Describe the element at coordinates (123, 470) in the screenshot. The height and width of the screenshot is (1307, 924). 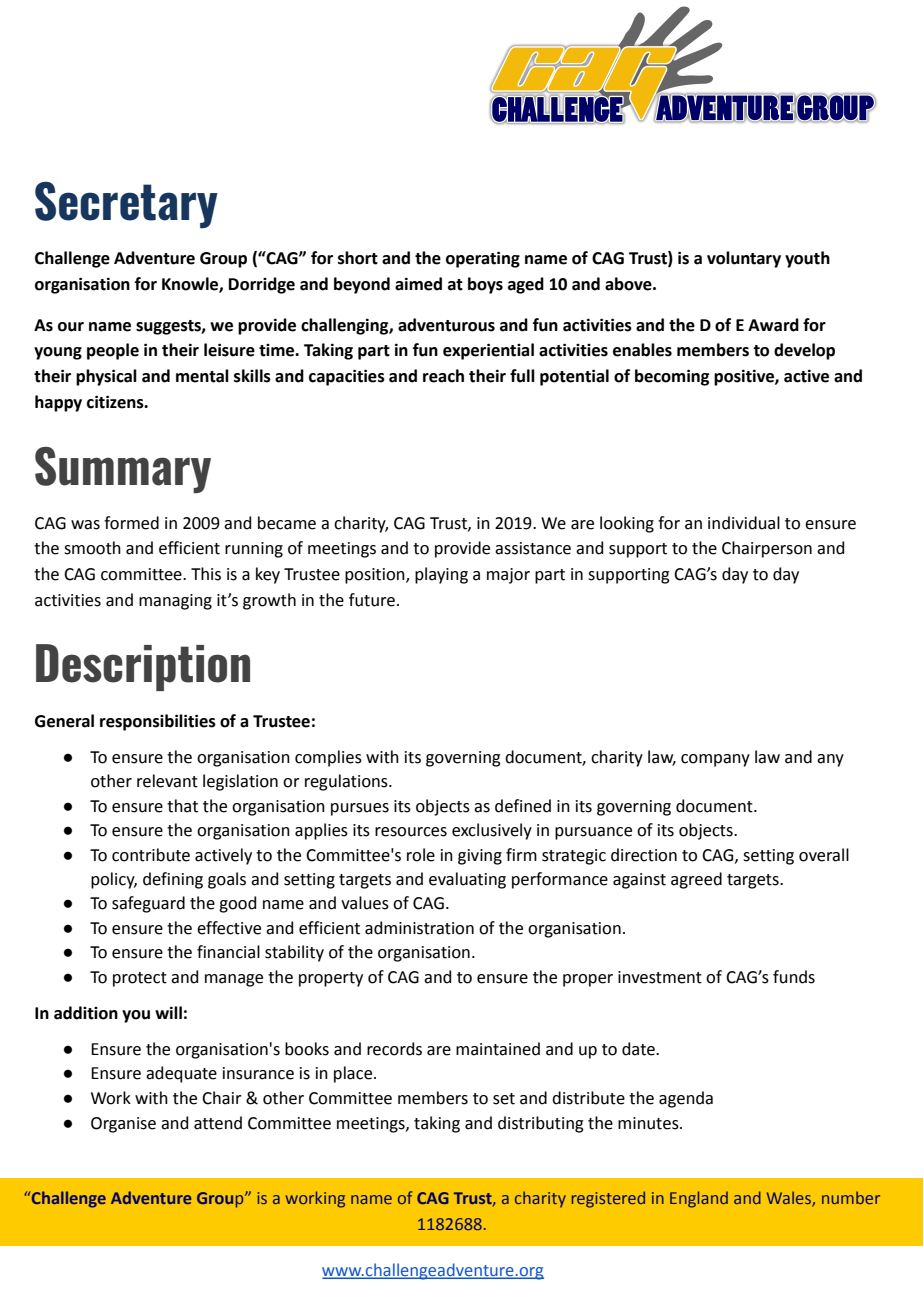
I see `Summary` at that location.
